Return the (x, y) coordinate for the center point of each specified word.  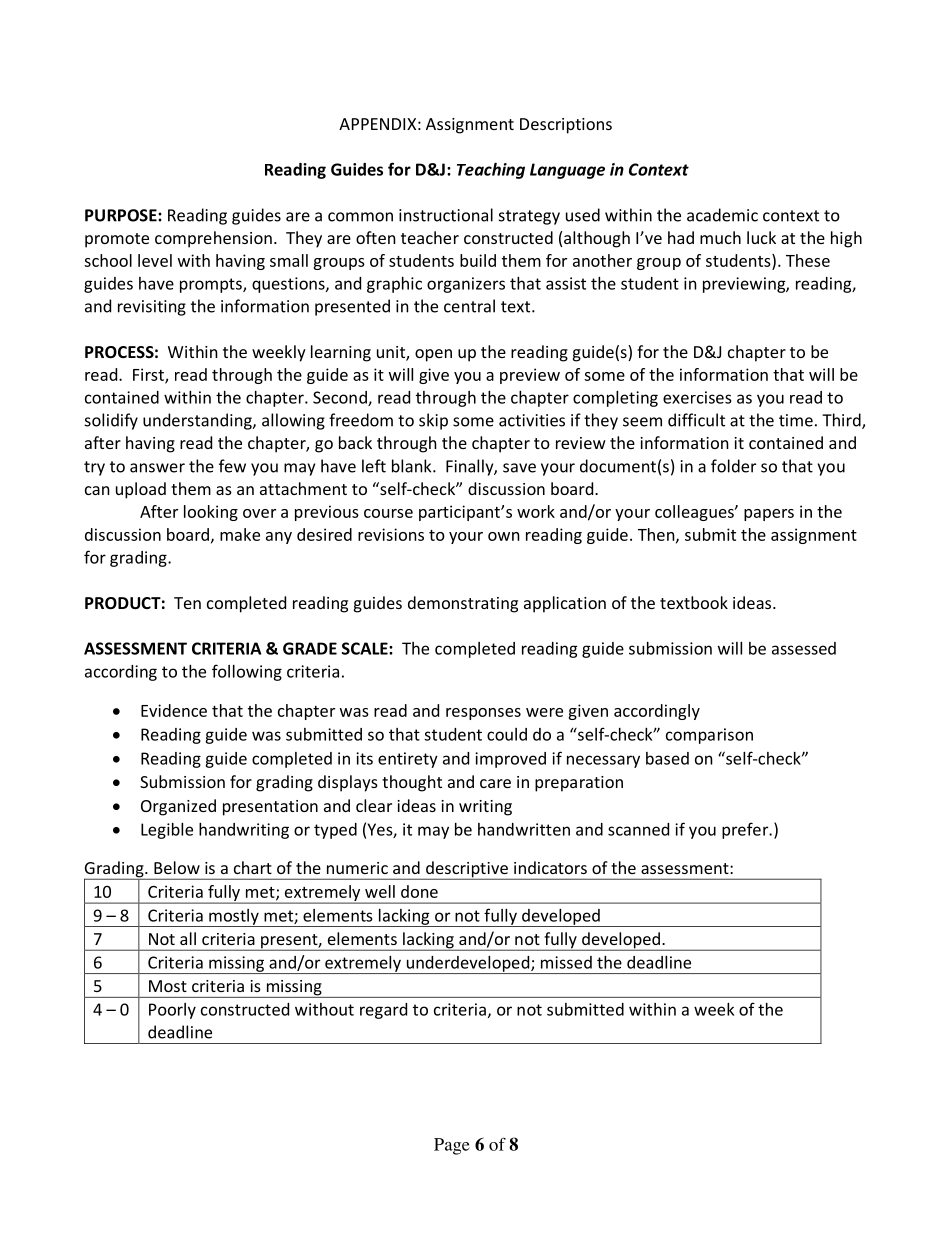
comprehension (213, 239)
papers (769, 515)
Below (177, 867)
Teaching (491, 171)
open (433, 355)
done (419, 891)
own (504, 536)
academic (722, 215)
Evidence (174, 710)
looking (211, 513)
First (149, 375)
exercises (697, 397)
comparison (709, 736)
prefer (746, 830)
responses (483, 714)
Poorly (172, 1011)
